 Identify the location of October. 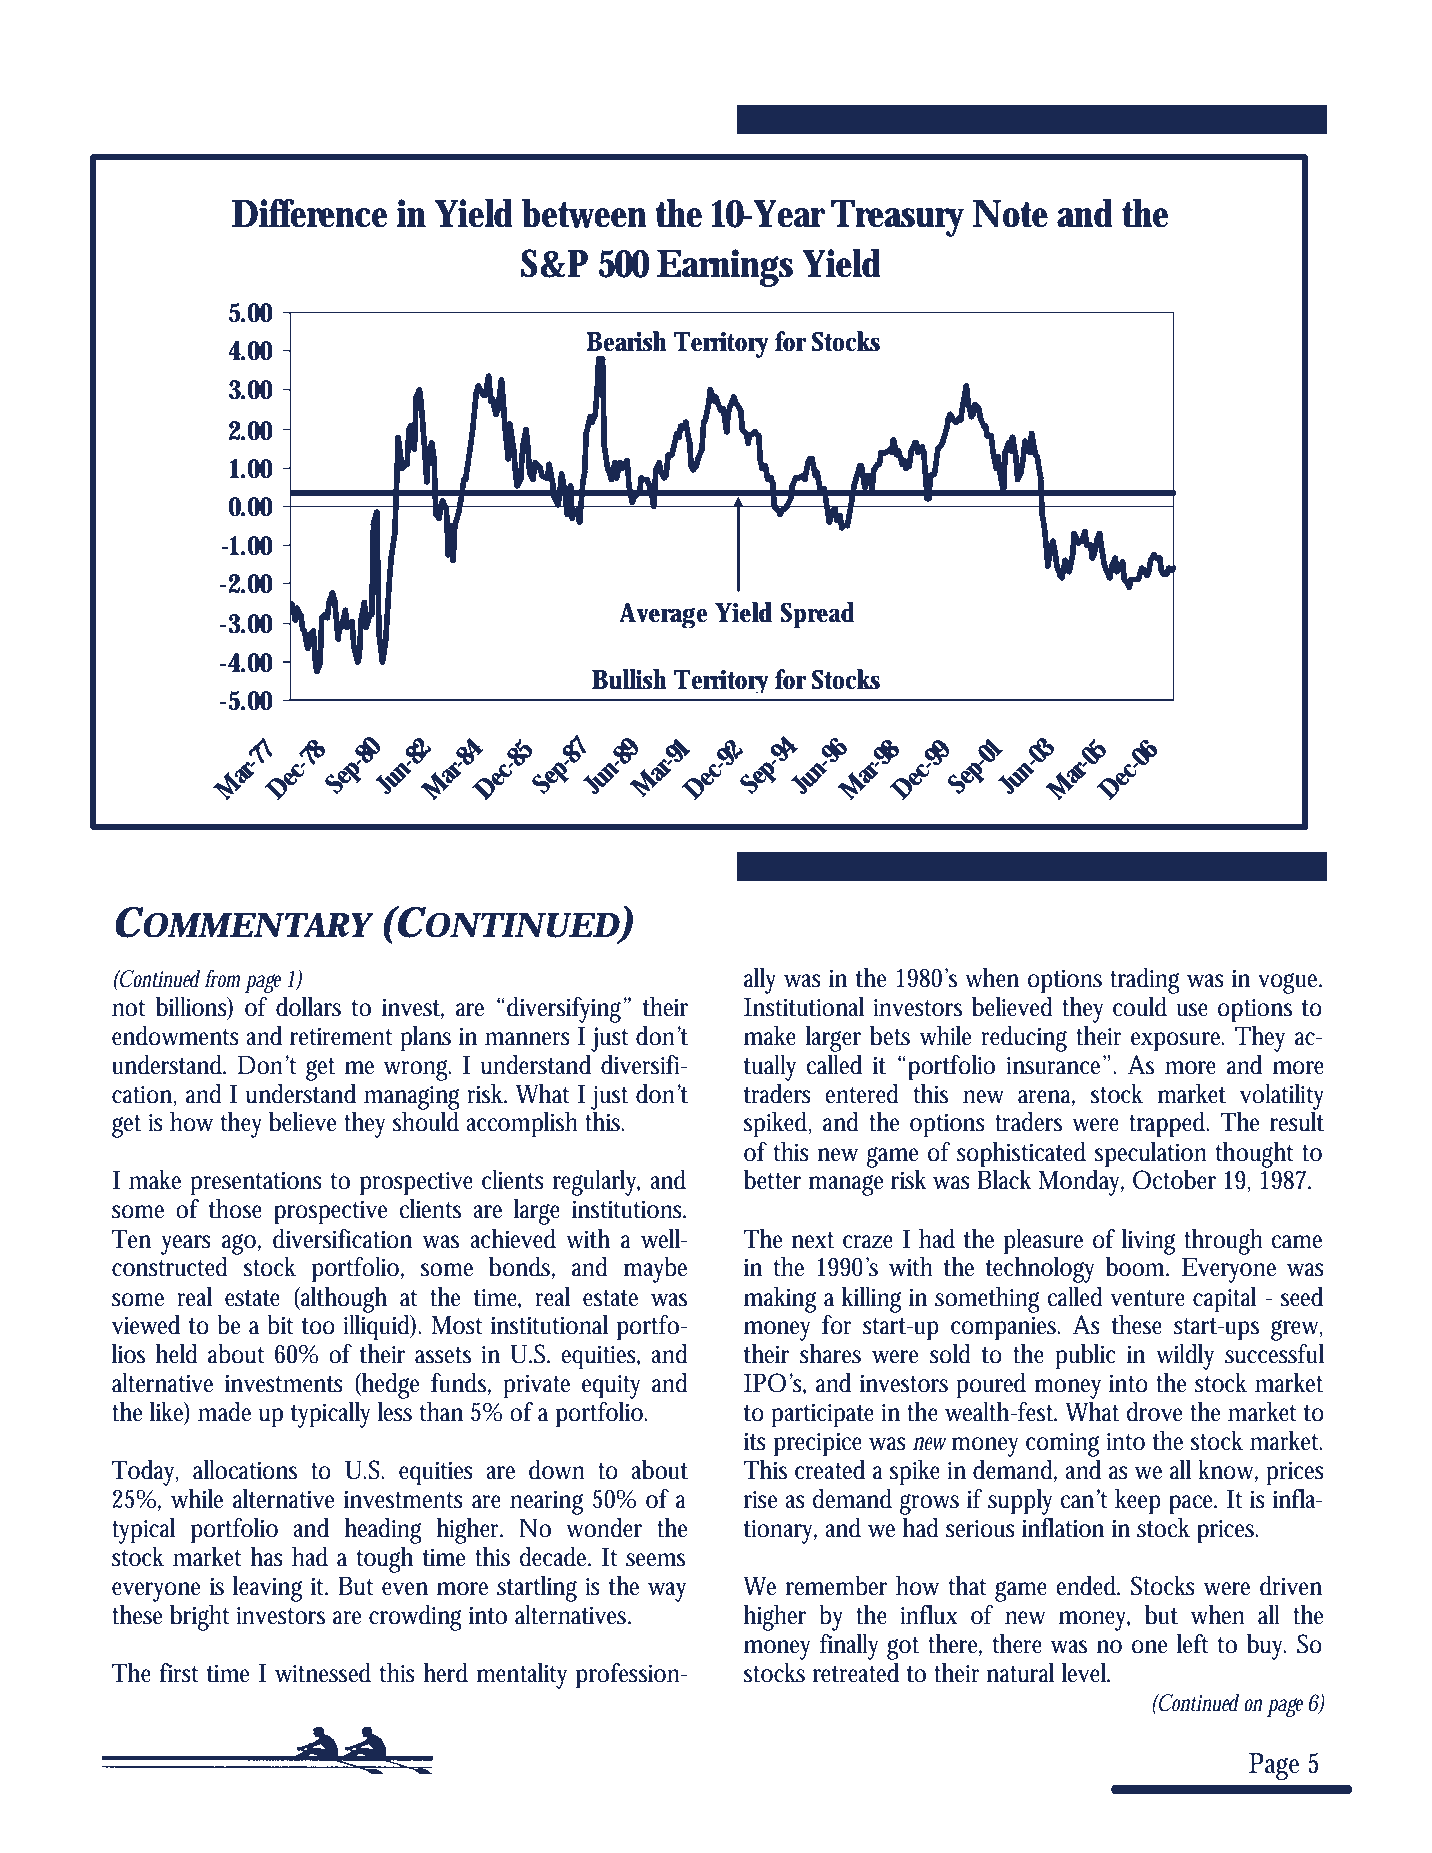
(1174, 1180).
